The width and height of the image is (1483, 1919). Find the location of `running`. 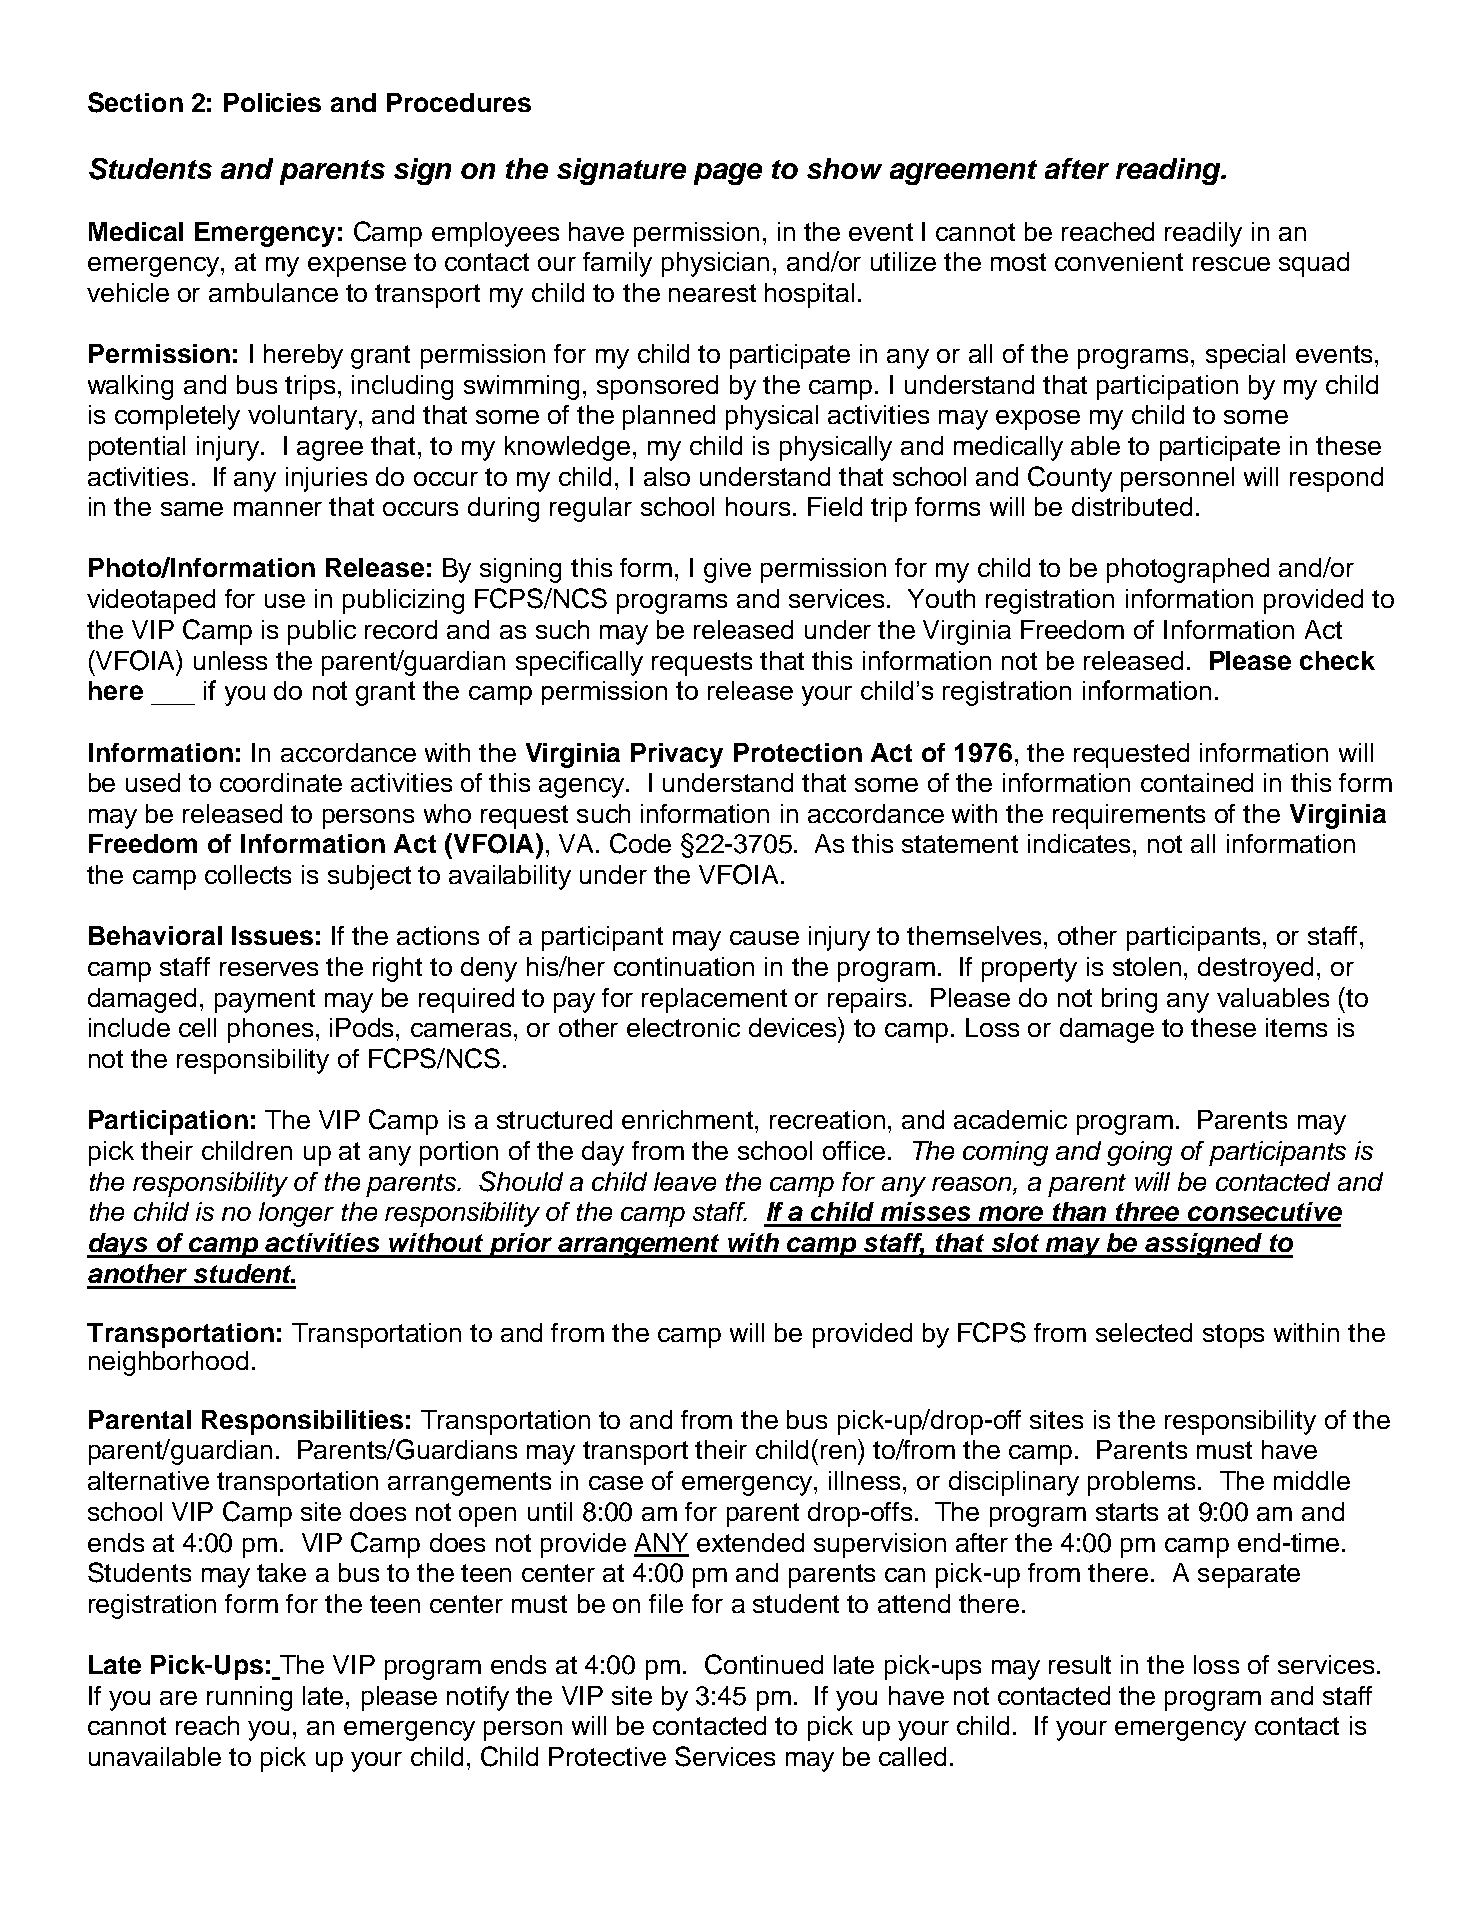

running is located at coordinates (249, 1698).
